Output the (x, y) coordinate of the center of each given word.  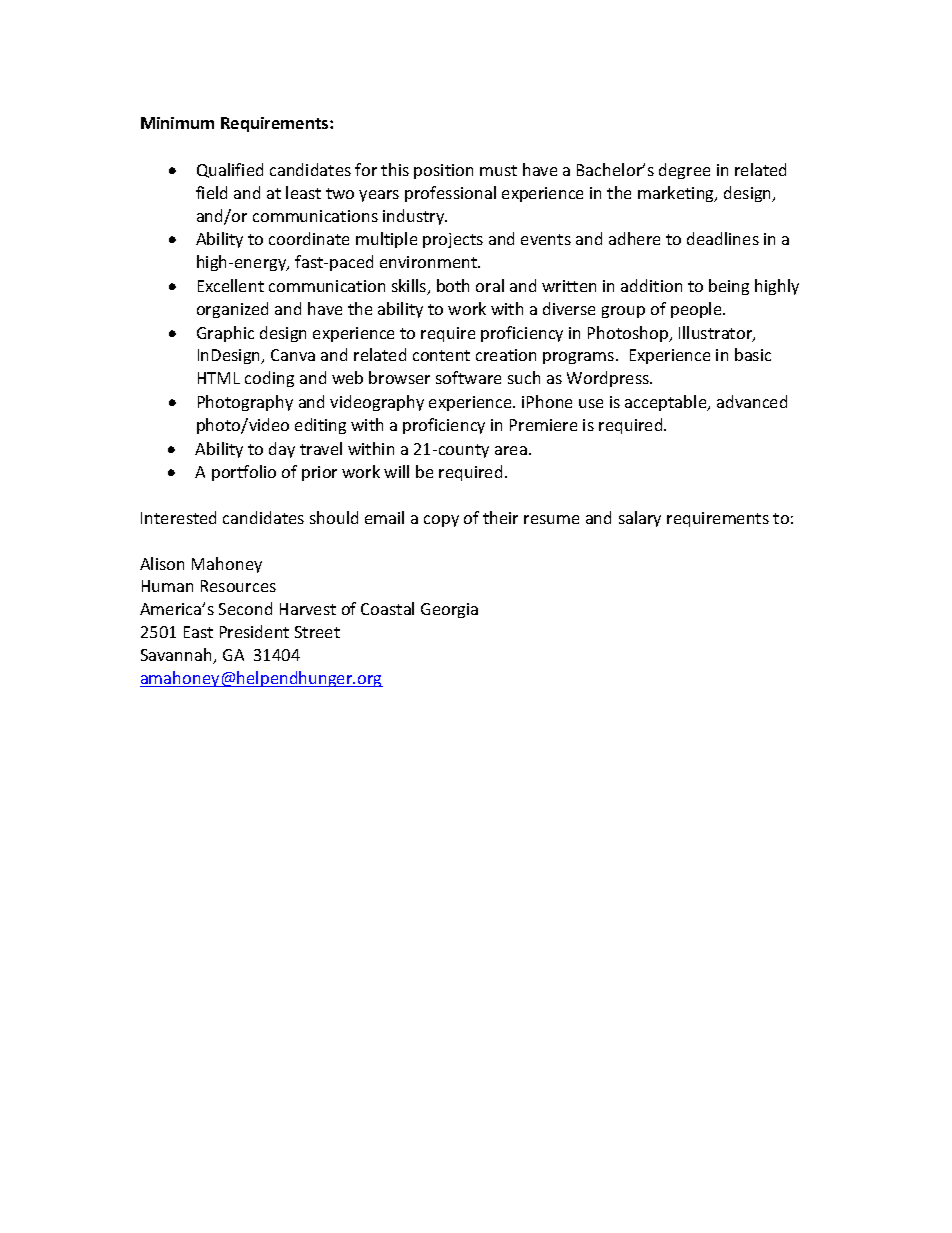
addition (651, 285)
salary (640, 519)
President (254, 631)
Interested (178, 517)
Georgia (449, 610)
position (443, 171)
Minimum (177, 123)
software (468, 377)
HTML (219, 378)
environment (429, 262)
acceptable (667, 403)
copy (441, 521)
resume (551, 519)
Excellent (231, 285)
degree (684, 171)
